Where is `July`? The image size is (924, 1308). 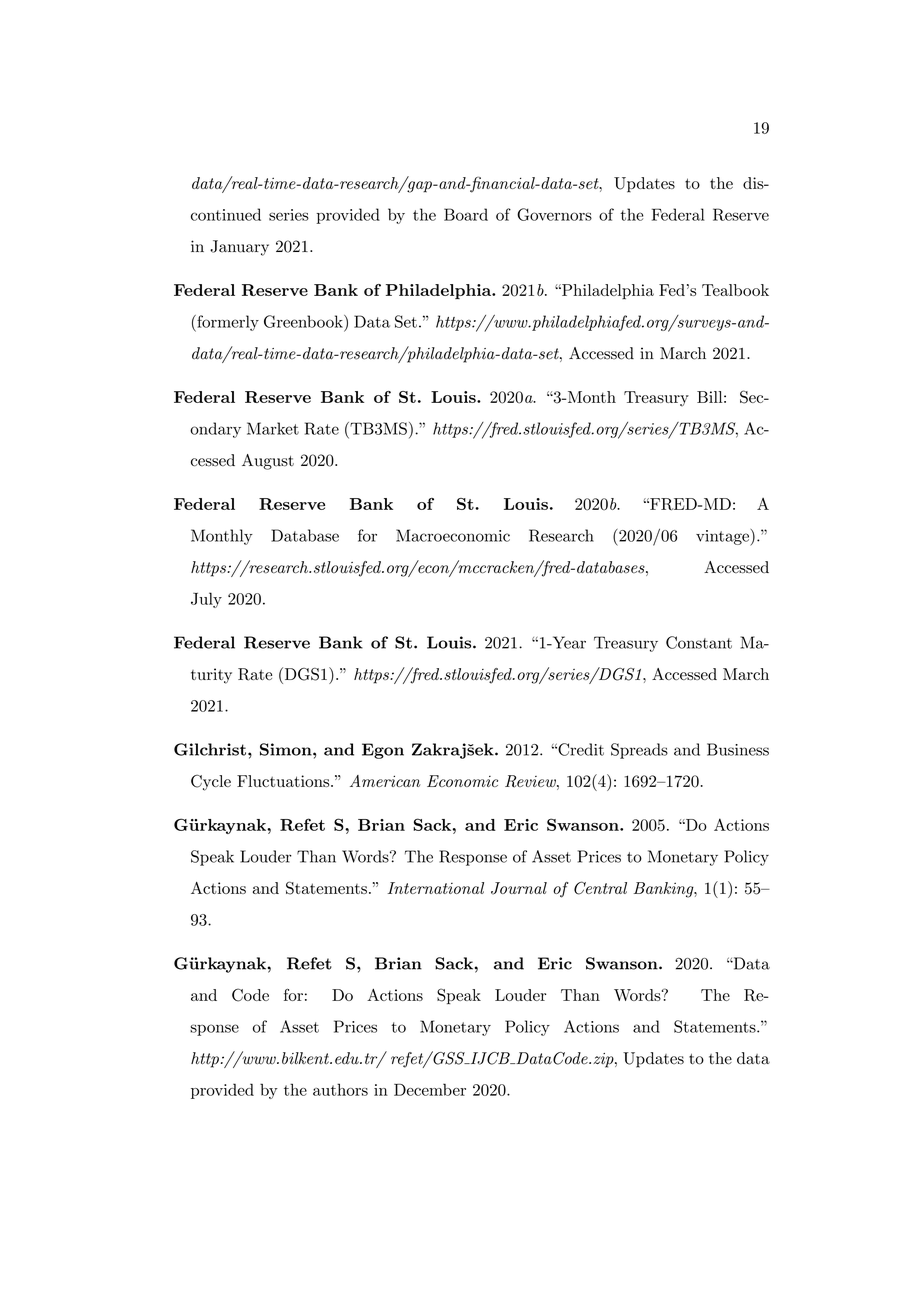
July is located at coordinates (206, 600).
